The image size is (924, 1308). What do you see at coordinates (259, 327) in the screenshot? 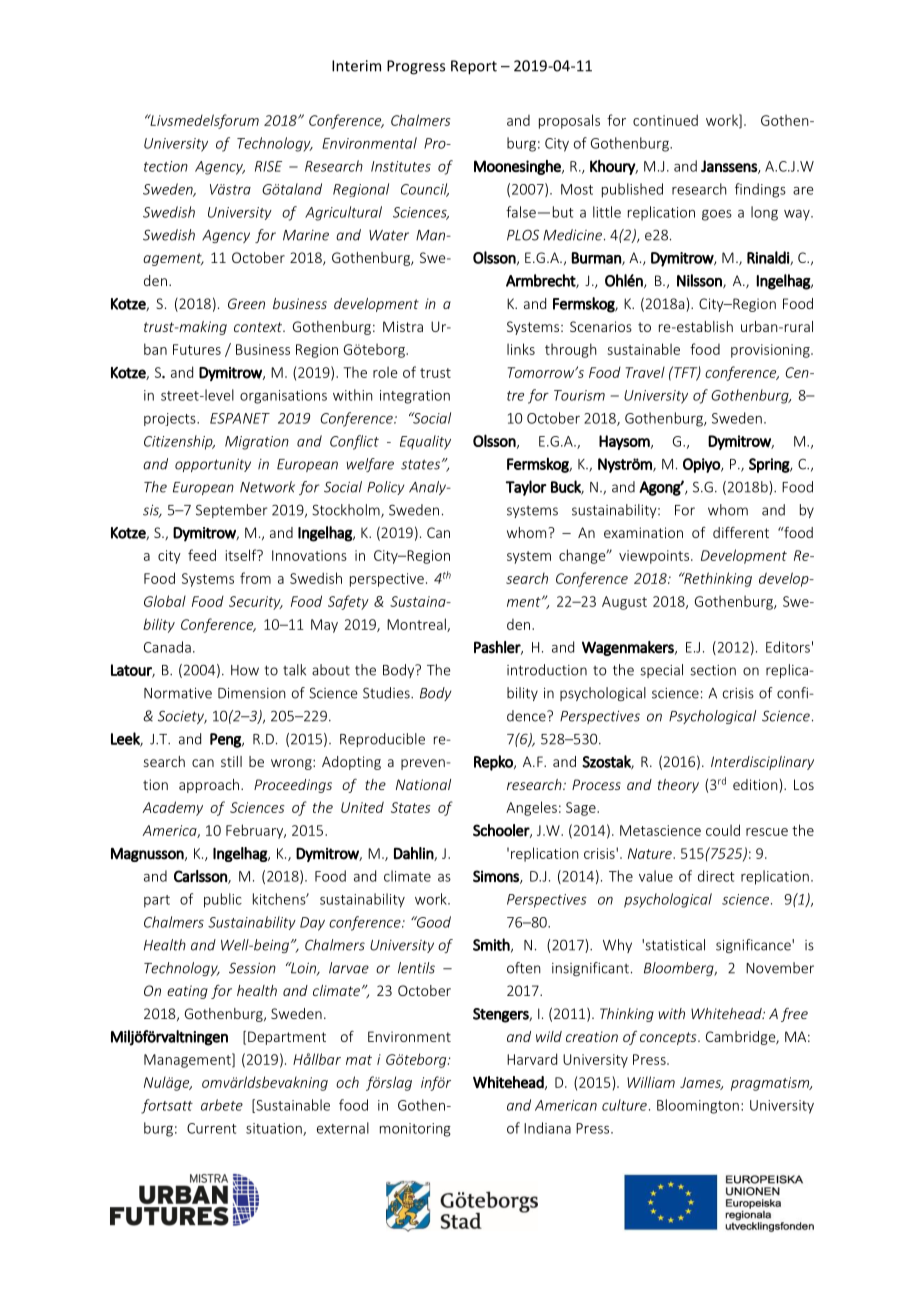
I see `context` at bounding box center [259, 327].
